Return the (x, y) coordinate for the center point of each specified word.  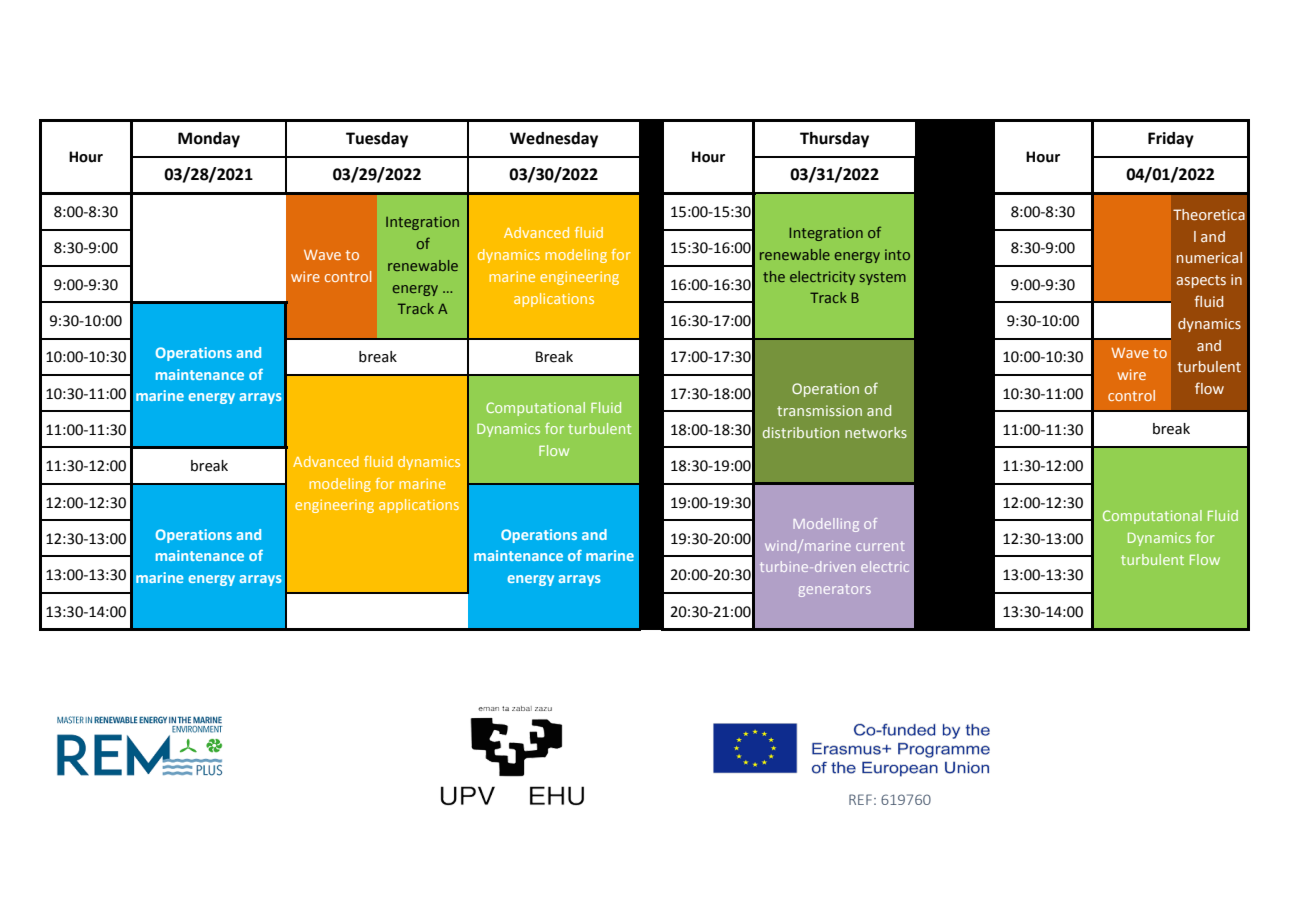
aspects (1201, 281)
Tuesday (377, 140)
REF (860, 799)
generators (835, 591)
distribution (801, 432)
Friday (1171, 140)
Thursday (834, 140)
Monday (209, 140)
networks (876, 432)
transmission (819, 410)
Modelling (826, 525)
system (883, 278)
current (880, 546)
